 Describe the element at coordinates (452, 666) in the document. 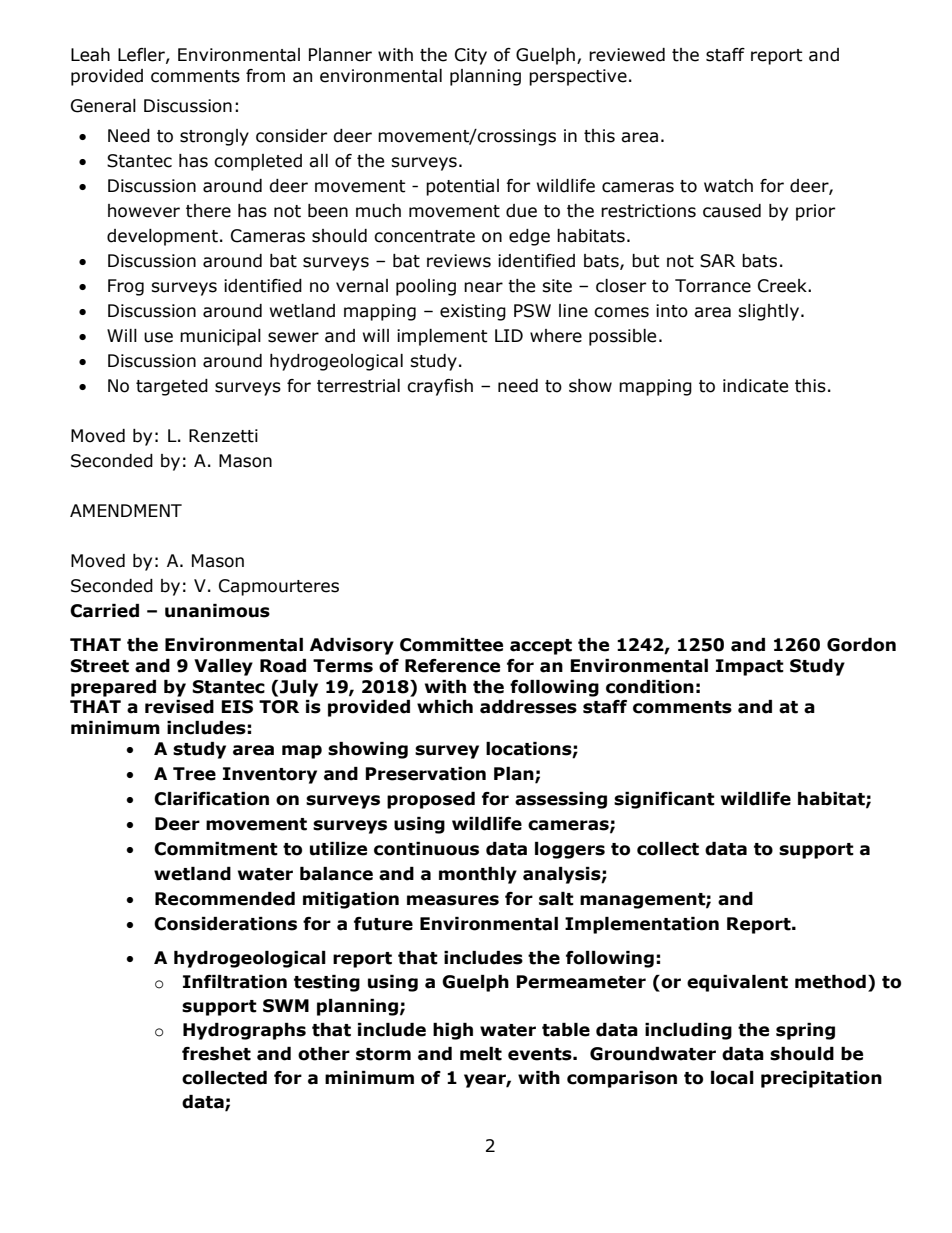

I see `Reference` at that location.
